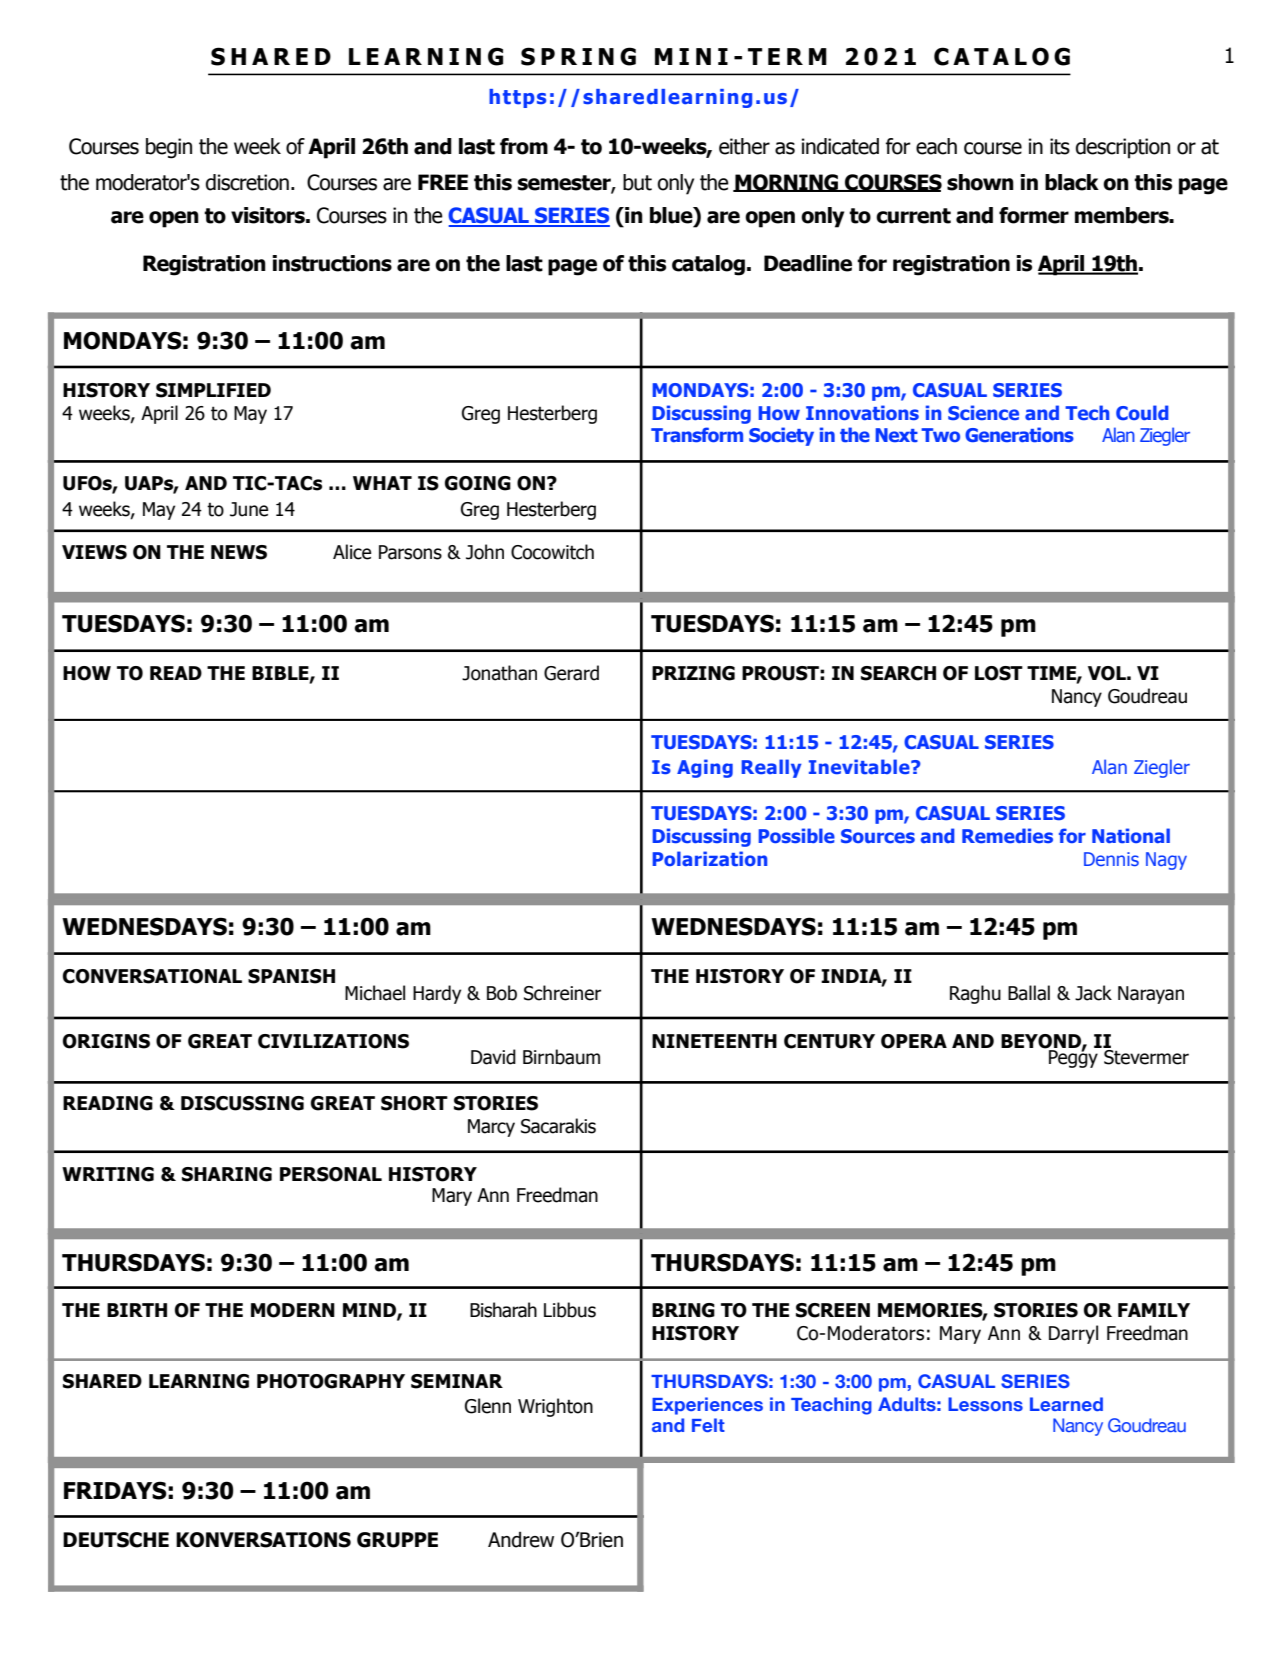 Image resolution: width=1278 pixels, height=1653 pixels. What do you see at coordinates (578, 56) in the document?
I see `SPRING` at bounding box center [578, 56].
